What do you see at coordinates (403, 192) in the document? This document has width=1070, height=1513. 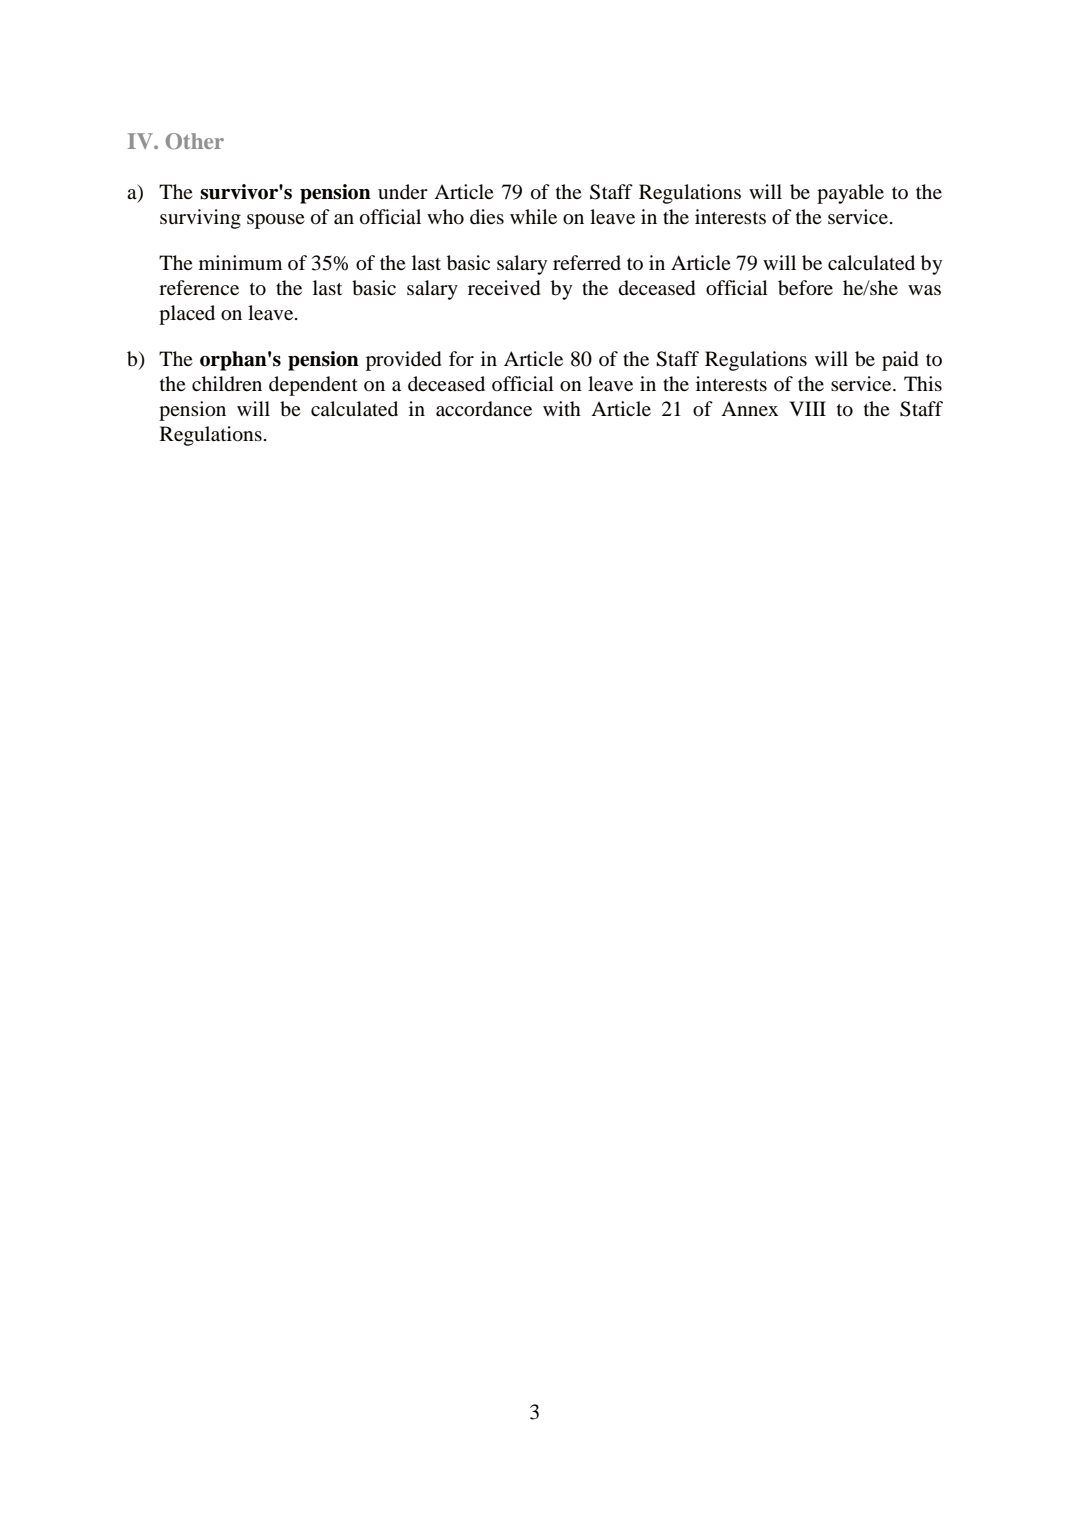 I see `under` at bounding box center [403, 192].
